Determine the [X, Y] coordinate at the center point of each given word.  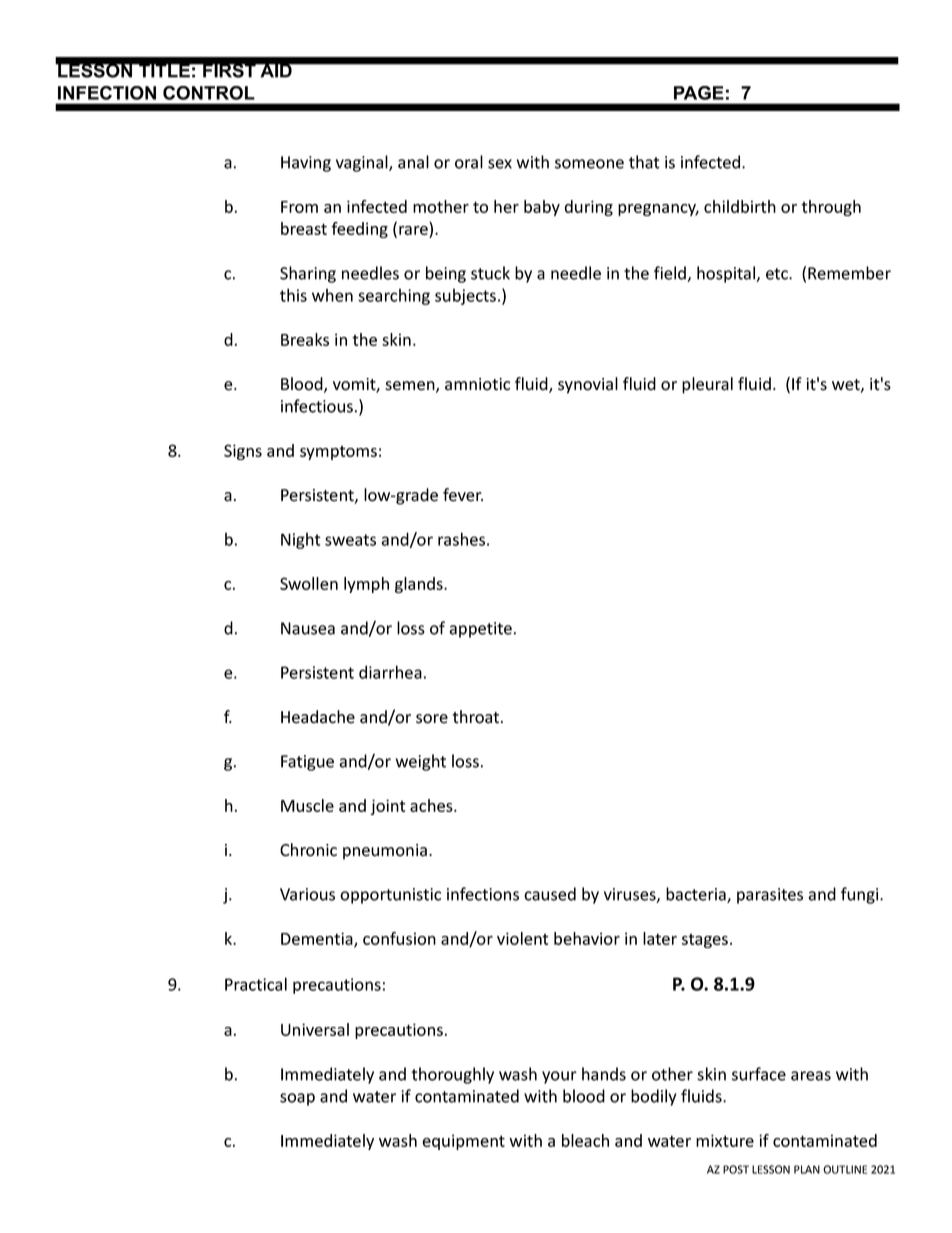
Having [306, 164]
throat [477, 717]
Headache [318, 717]
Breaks [305, 339]
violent [523, 938]
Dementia [318, 939]
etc [778, 274]
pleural [707, 385]
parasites [770, 896]
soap [297, 1099]
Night [301, 540]
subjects [465, 296]
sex [500, 164]
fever [463, 495]
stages [705, 941]
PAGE [699, 93]
